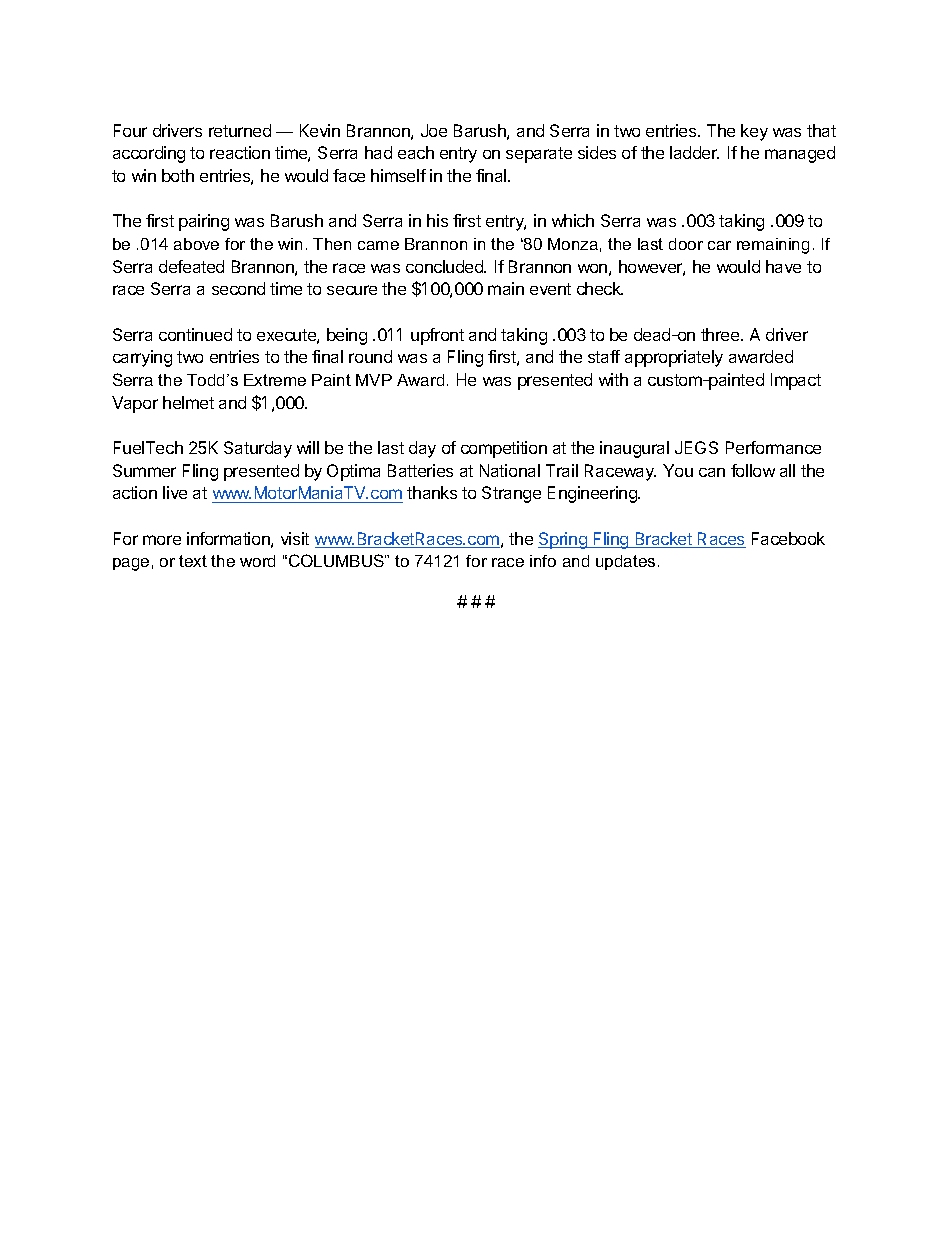 Image resolution: width=952 pixels, height=1233 pixels. Describe the element at coordinates (437, 336) in the document. I see `upfront` at that location.
